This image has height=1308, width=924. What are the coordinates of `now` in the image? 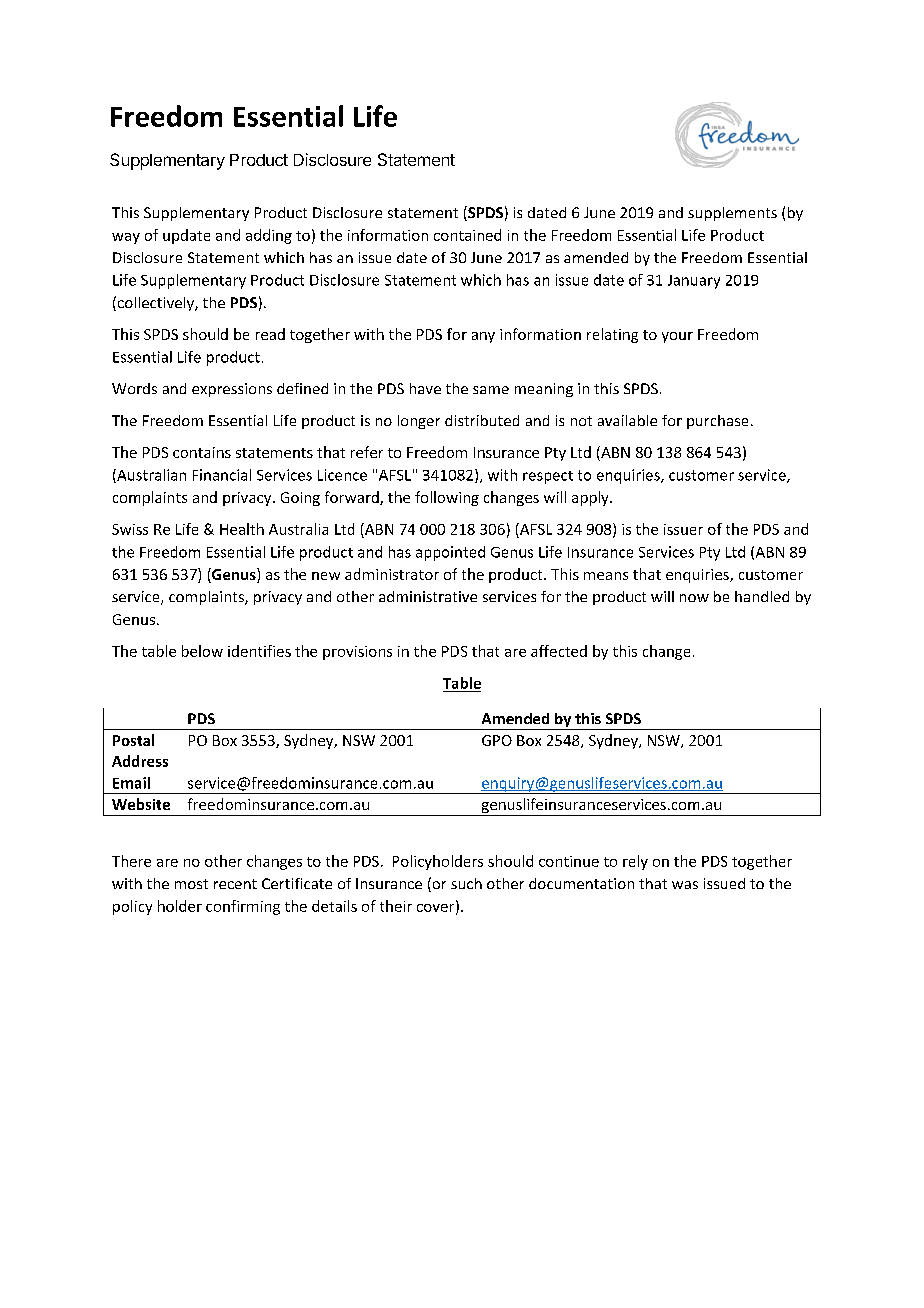 It's located at (694, 598).
